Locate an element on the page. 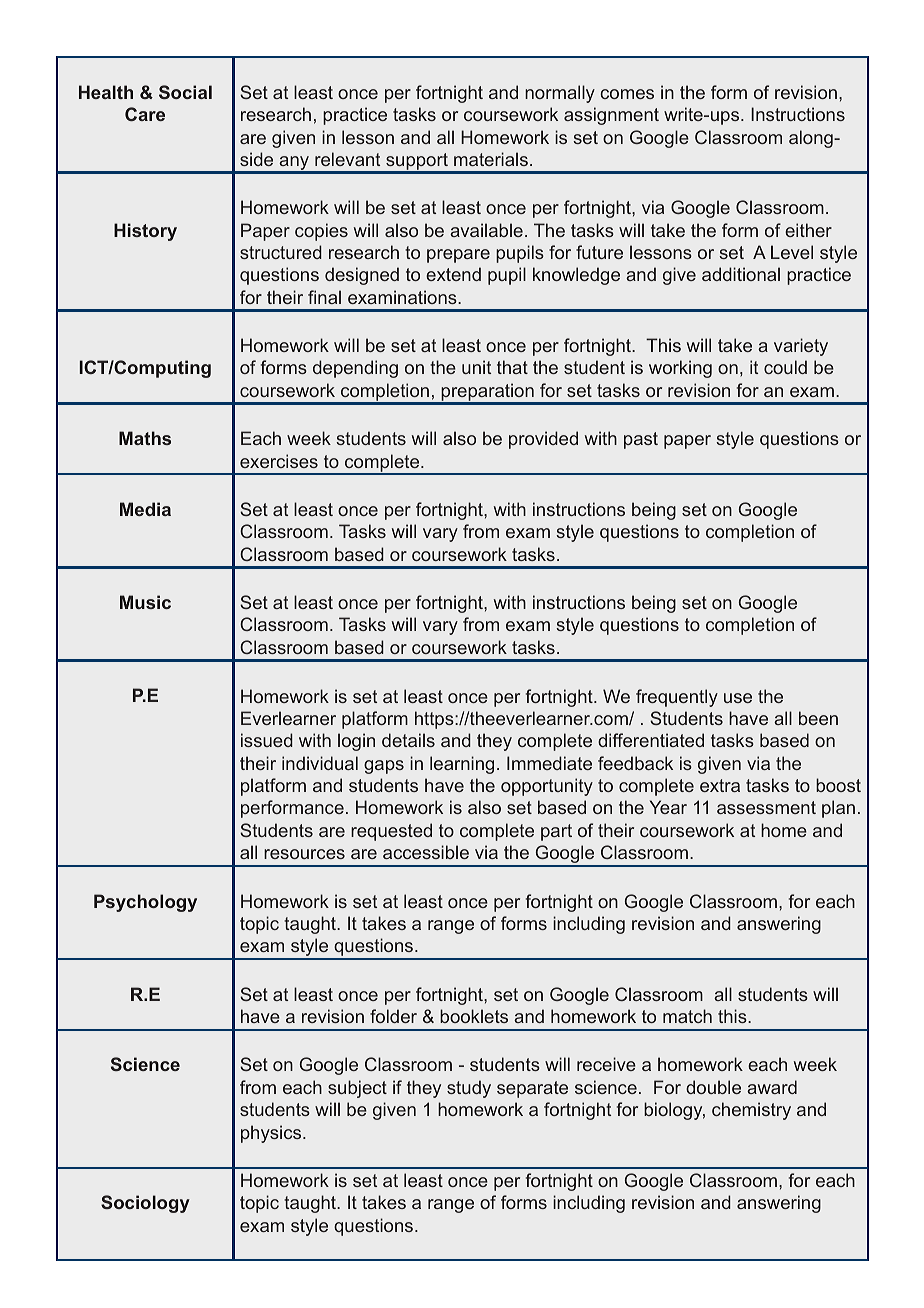 This page has width=924, height=1308. Psychology is located at coordinates (145, 903).
